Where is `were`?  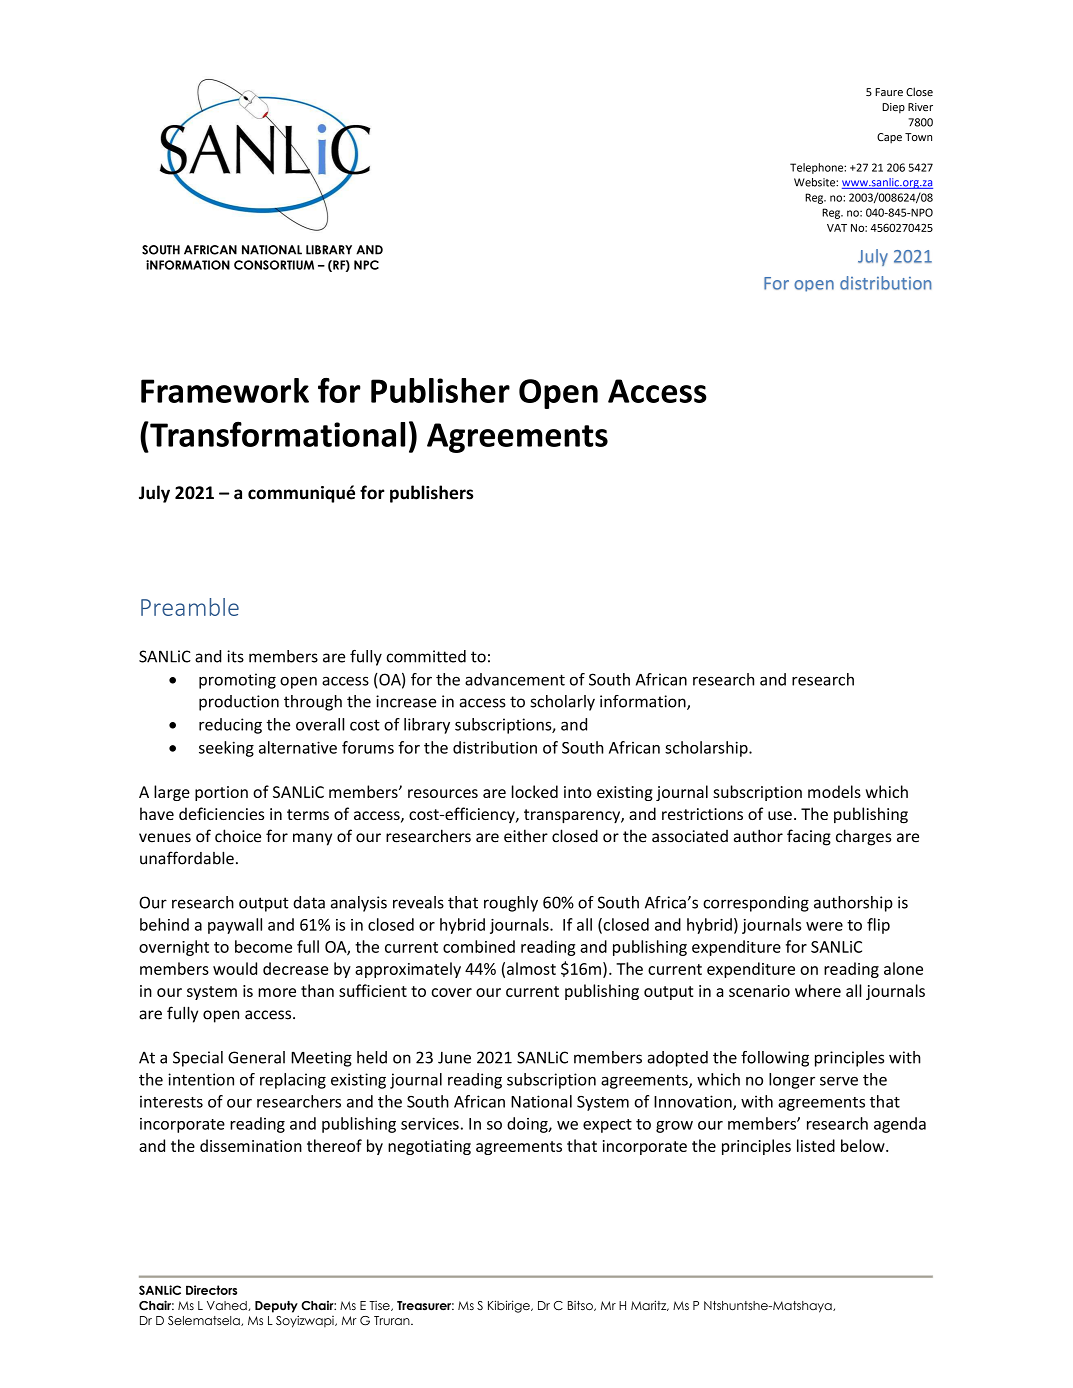 were is located at coordinates (824, 926).
